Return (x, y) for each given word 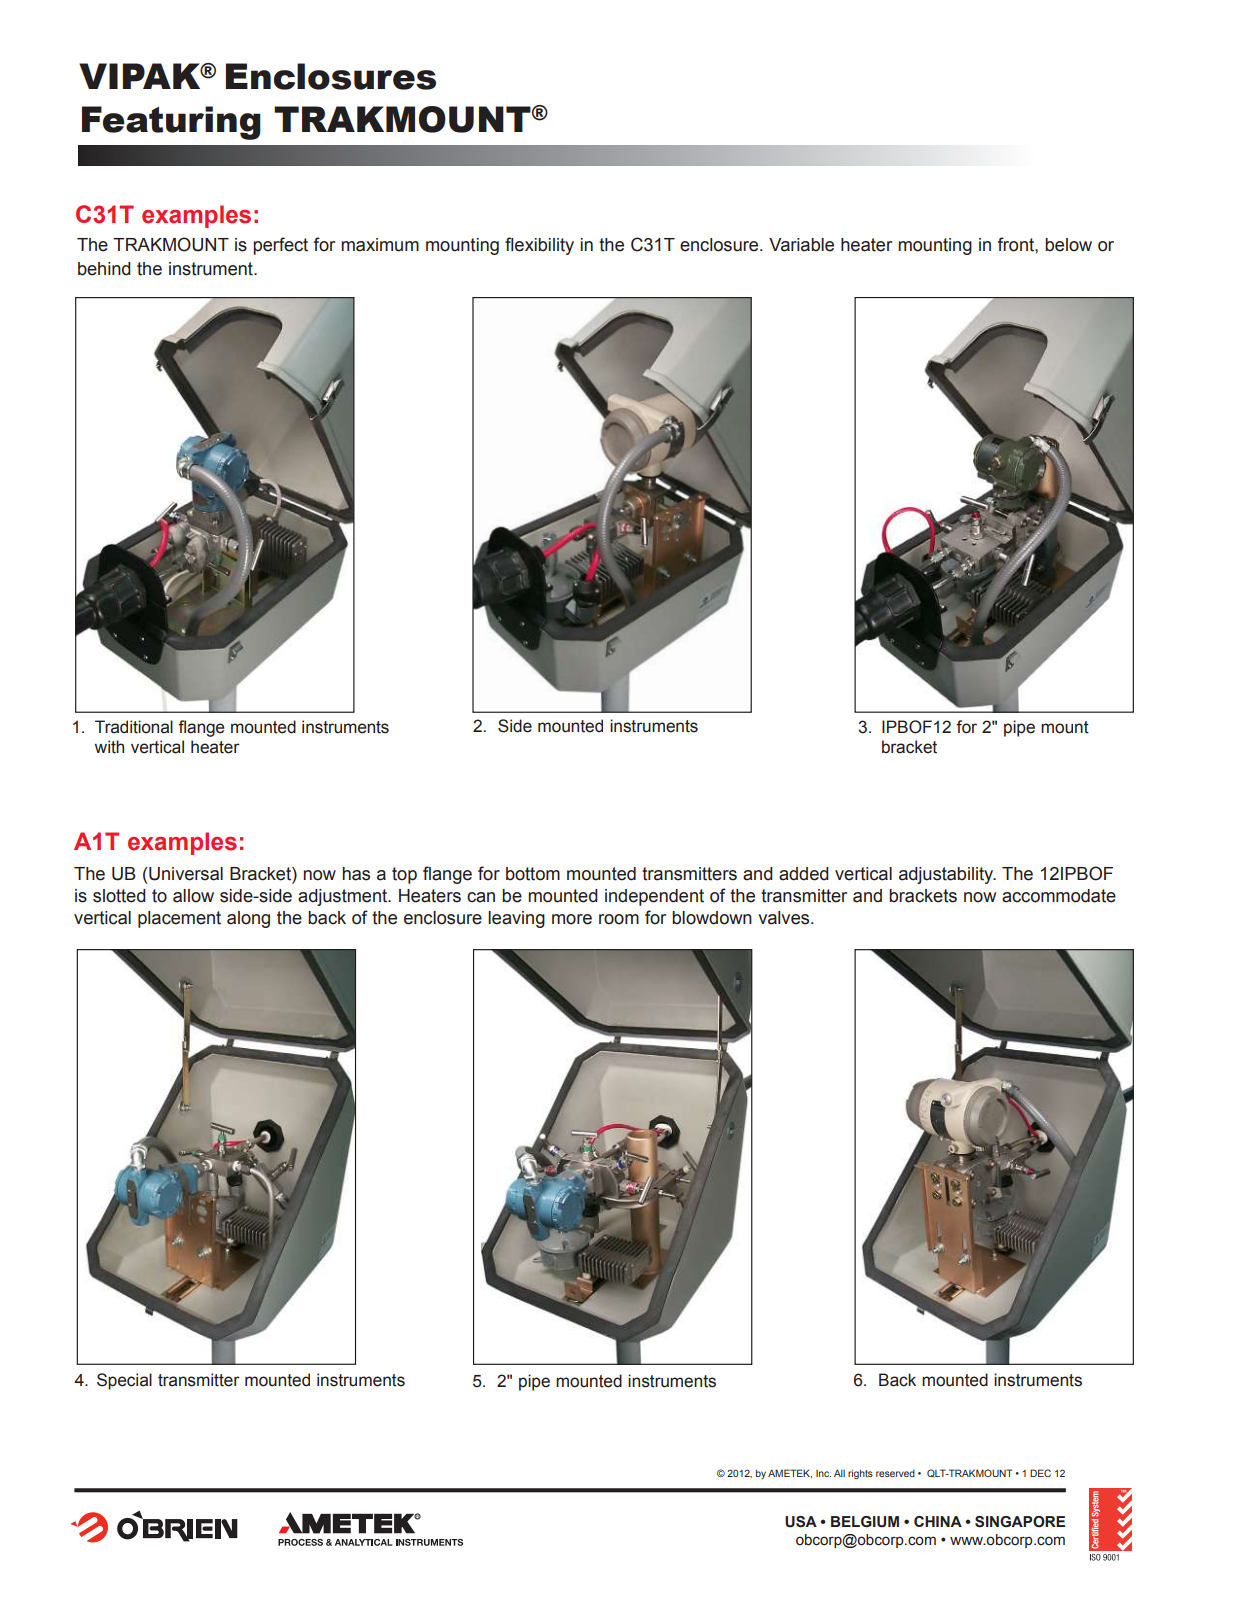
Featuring (171, 123)
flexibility (539, 246)
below (1068, 245)
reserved (895, 1473)
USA (801, 1522)
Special (124, 1381)
